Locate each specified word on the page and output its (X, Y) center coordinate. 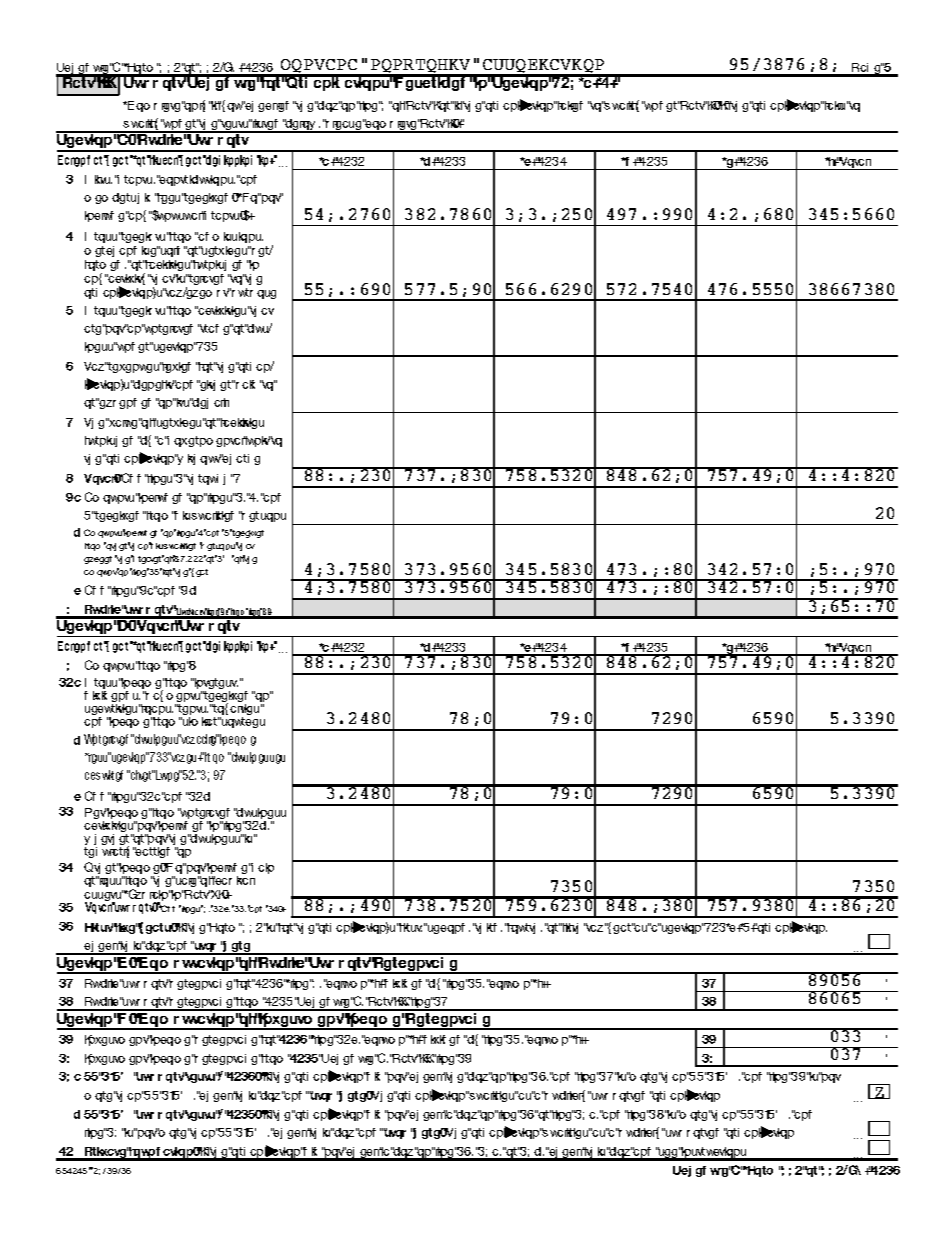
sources (242, 722)
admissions (230, 237)
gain (262, 868)
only (194, 106)
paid (244, 384)
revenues (134, 367)
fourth (521, 928)
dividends (112, 696)
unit (257, 441)
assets (103, 897)
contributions (197, 180)
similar (200, 721)
